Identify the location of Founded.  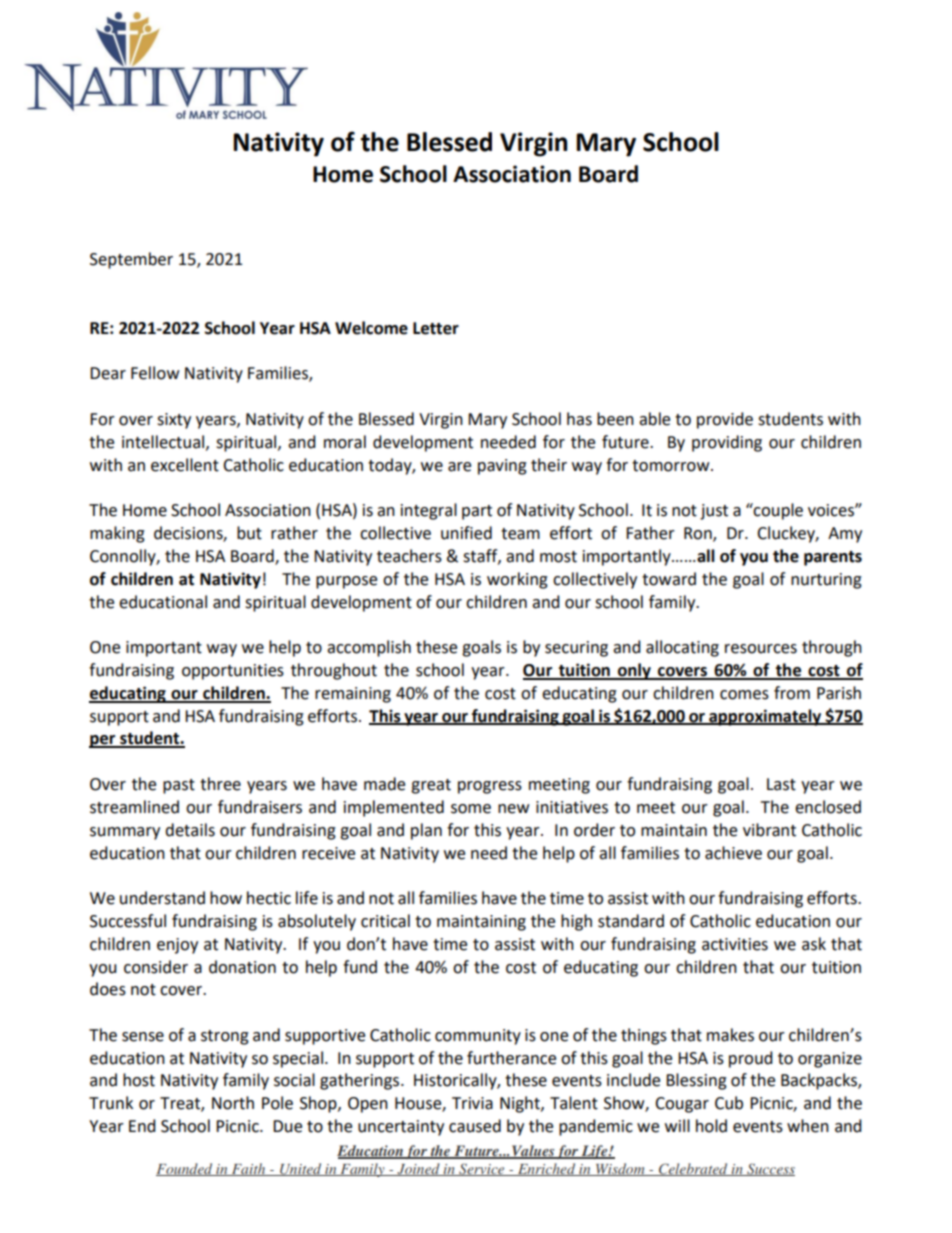
(185, 1169).
